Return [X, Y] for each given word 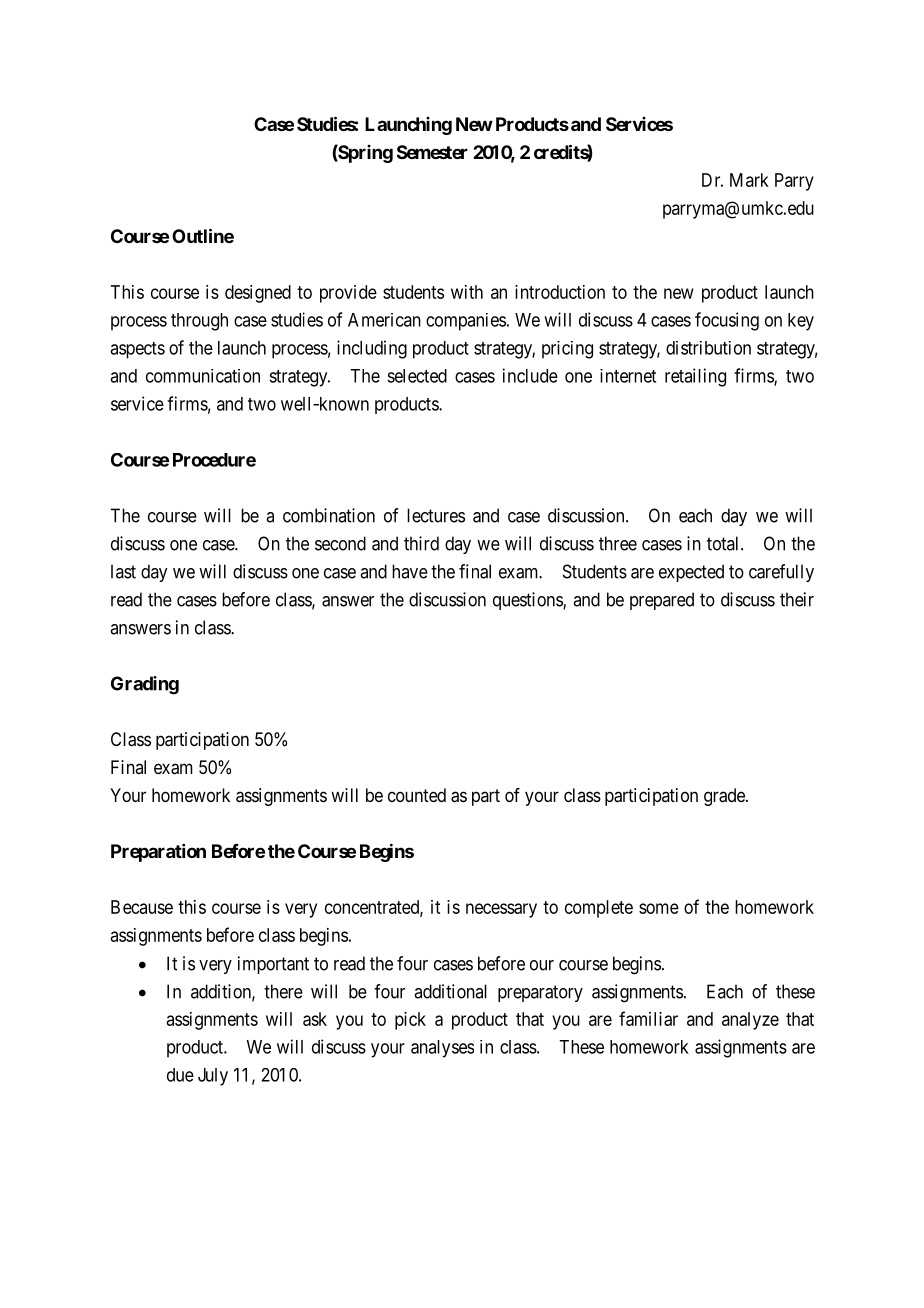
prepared [662, 601]
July [213, 1077]
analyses [442, 1049]
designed [258, 294]
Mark [749, 180]
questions [528, 601]
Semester [432, 152]
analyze [750, 1021]
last [123, 571]
